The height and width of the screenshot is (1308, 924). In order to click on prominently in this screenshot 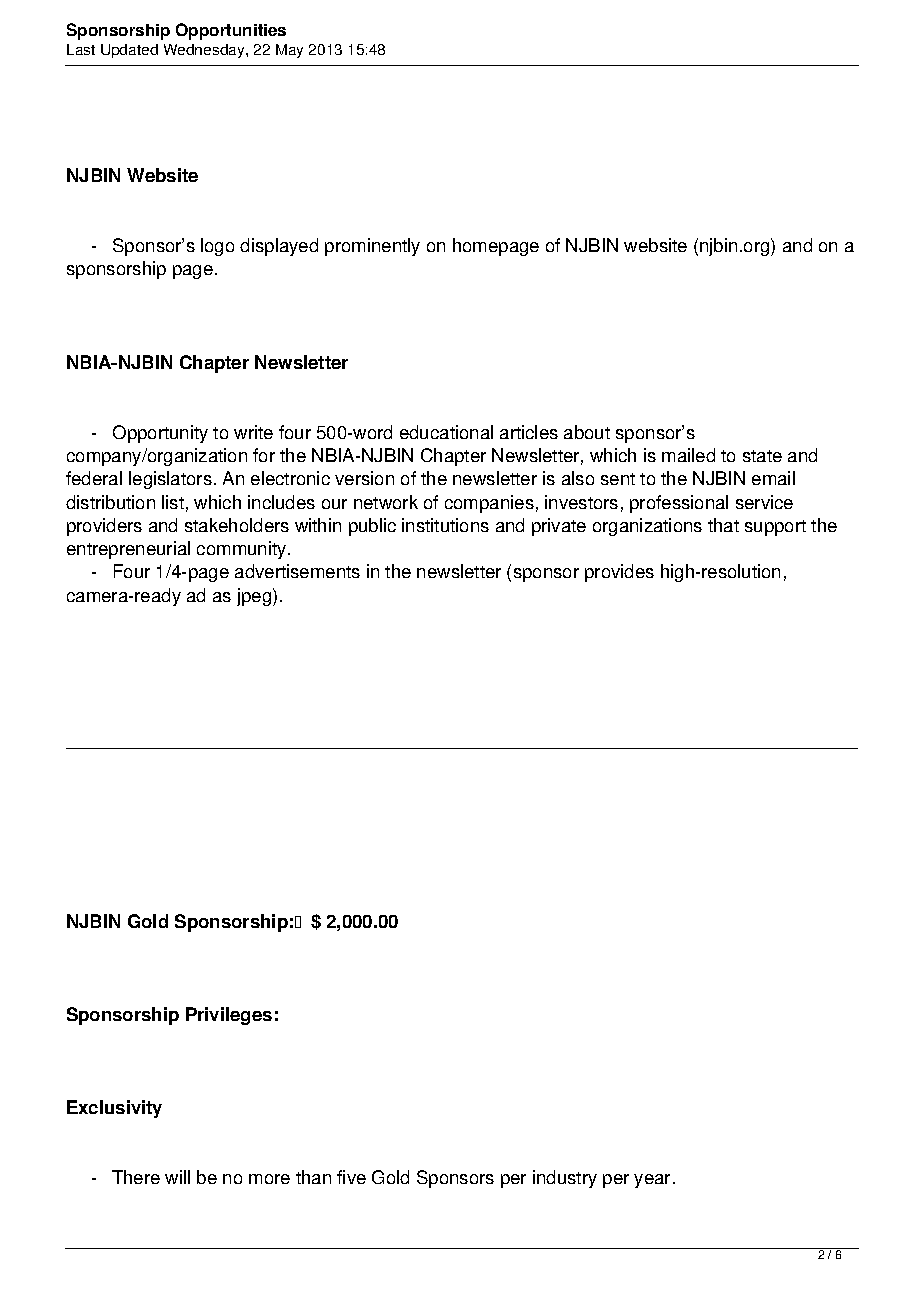, I will do `click(372, 247)`.
